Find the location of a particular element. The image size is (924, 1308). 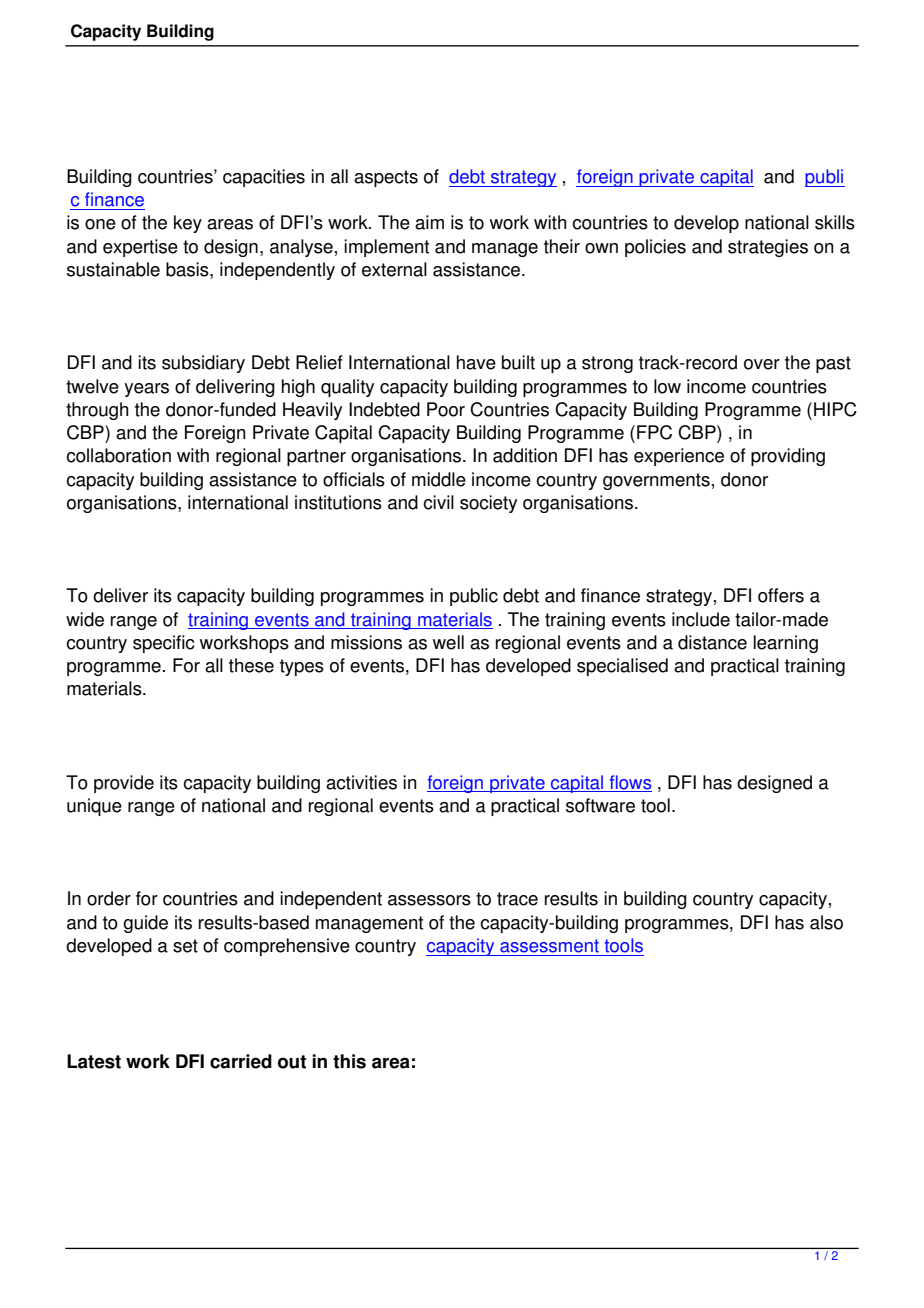

providing is located at coordinates (788, 457).
